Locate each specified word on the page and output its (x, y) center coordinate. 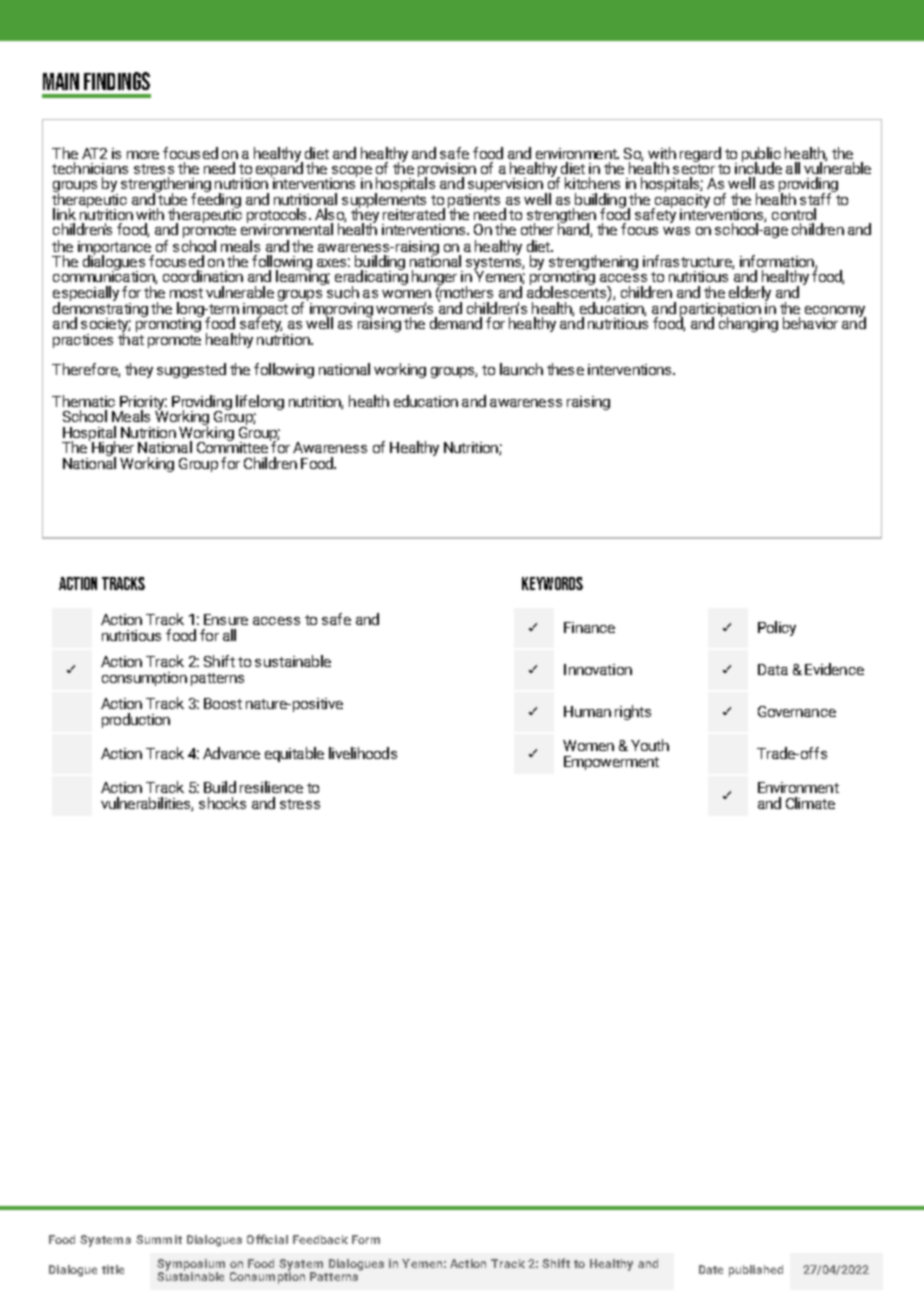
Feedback (320, 1239)
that (131, 338)
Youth (650, 745)
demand (456, 323)
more (143, 155)
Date (711, 1269)
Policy (777, 628)
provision (447, 171)
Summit (159, 1239)
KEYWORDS (552, 583)
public (761, 155)
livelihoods (363, 753)
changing (748, 323)
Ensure (226, 619)
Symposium (191, 1266)
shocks (222, 803)
